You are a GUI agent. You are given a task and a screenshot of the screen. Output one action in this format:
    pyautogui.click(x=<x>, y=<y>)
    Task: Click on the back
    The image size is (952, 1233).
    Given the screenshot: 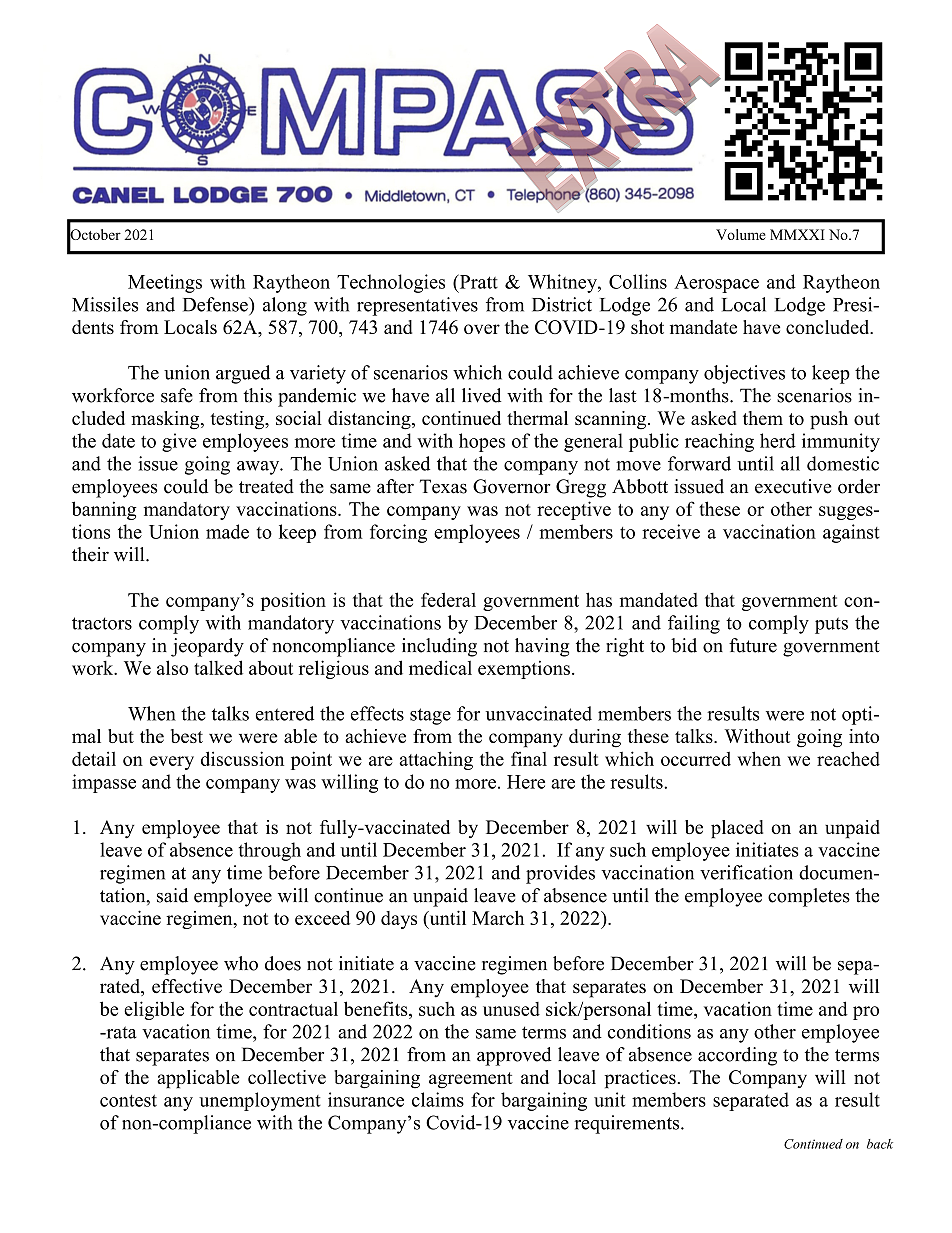 What is the action you would take?
    pyautogui.click(x=880, y=1144)
